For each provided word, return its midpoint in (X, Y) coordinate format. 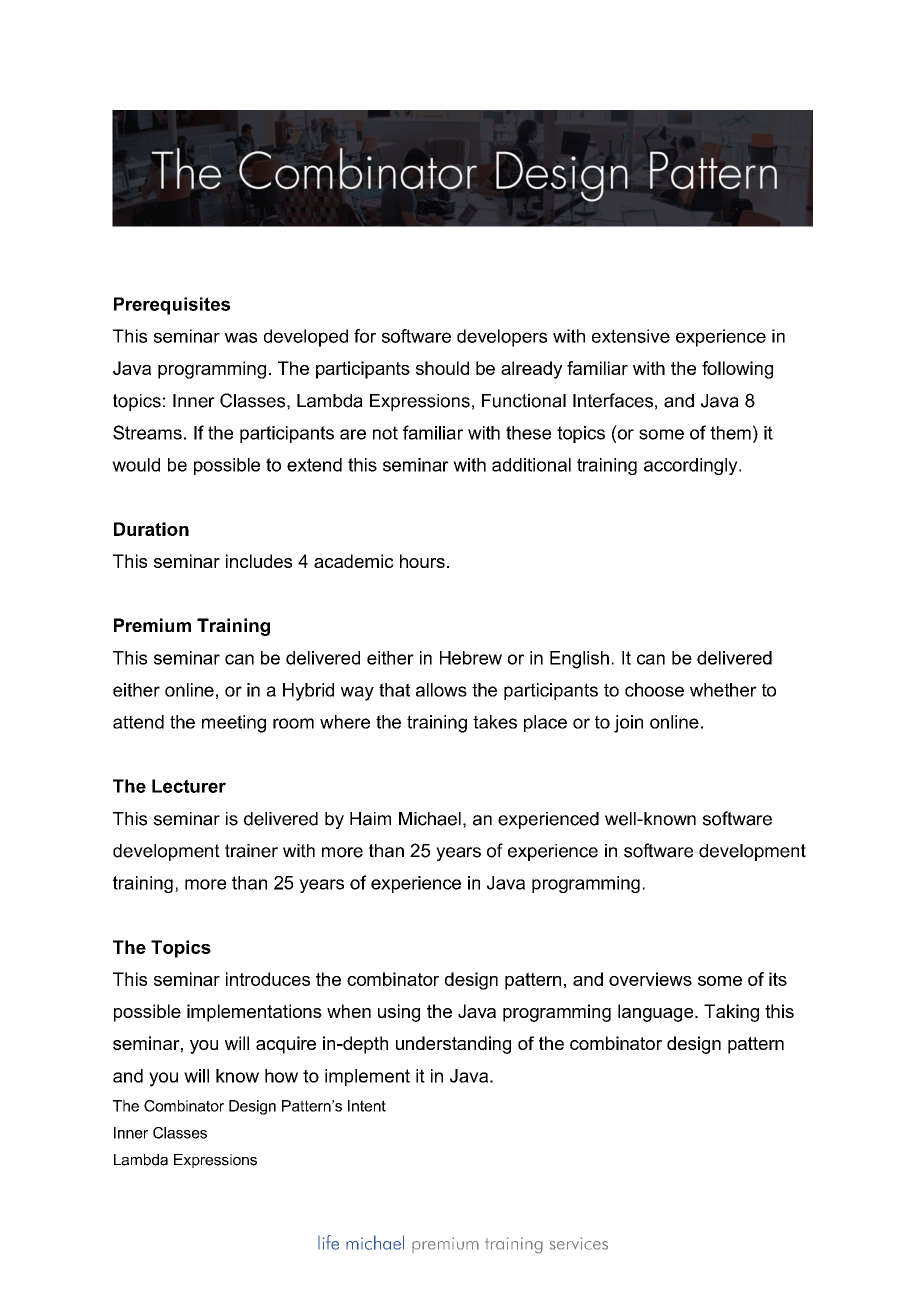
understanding (453, 1045)
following (737, 370)
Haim (370, 819)
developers (502, 338)
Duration (151, 529)
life (328, 1242)
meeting (234, 724)
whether (723, 690)
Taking (731, 1013)
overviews (650, 979)
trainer (251, 851)
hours (422, 561)
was (241, 337)
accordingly (692, 466)
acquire (286, 1045)
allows (441, 690)
